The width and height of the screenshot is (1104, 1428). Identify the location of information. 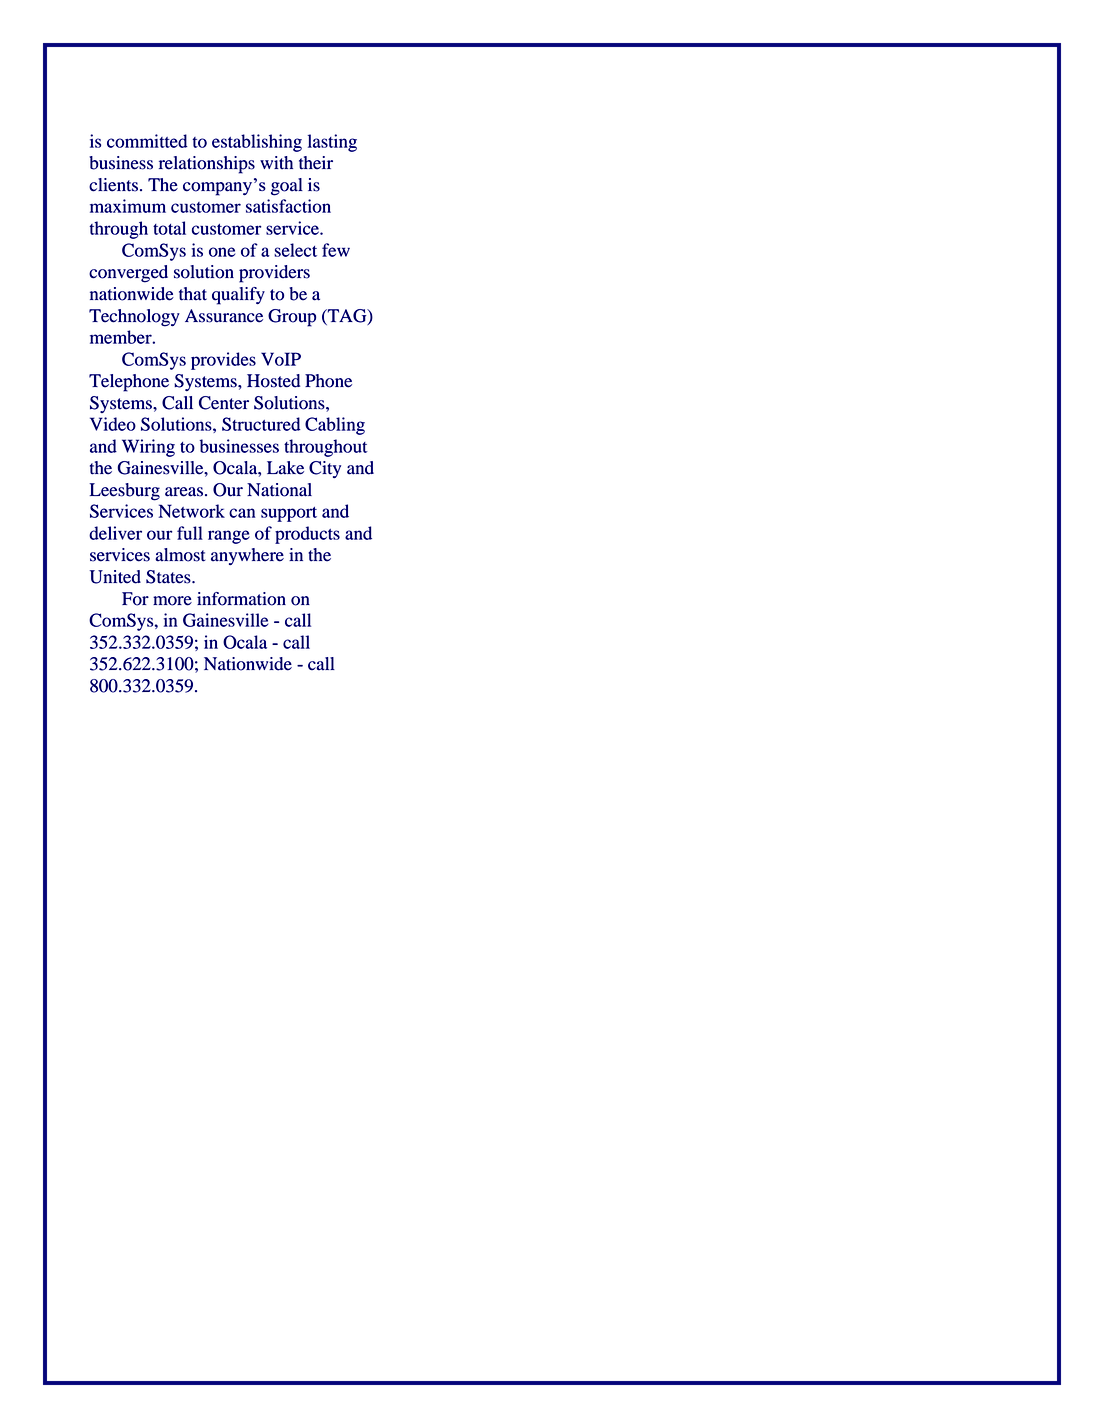
(241, 599).
